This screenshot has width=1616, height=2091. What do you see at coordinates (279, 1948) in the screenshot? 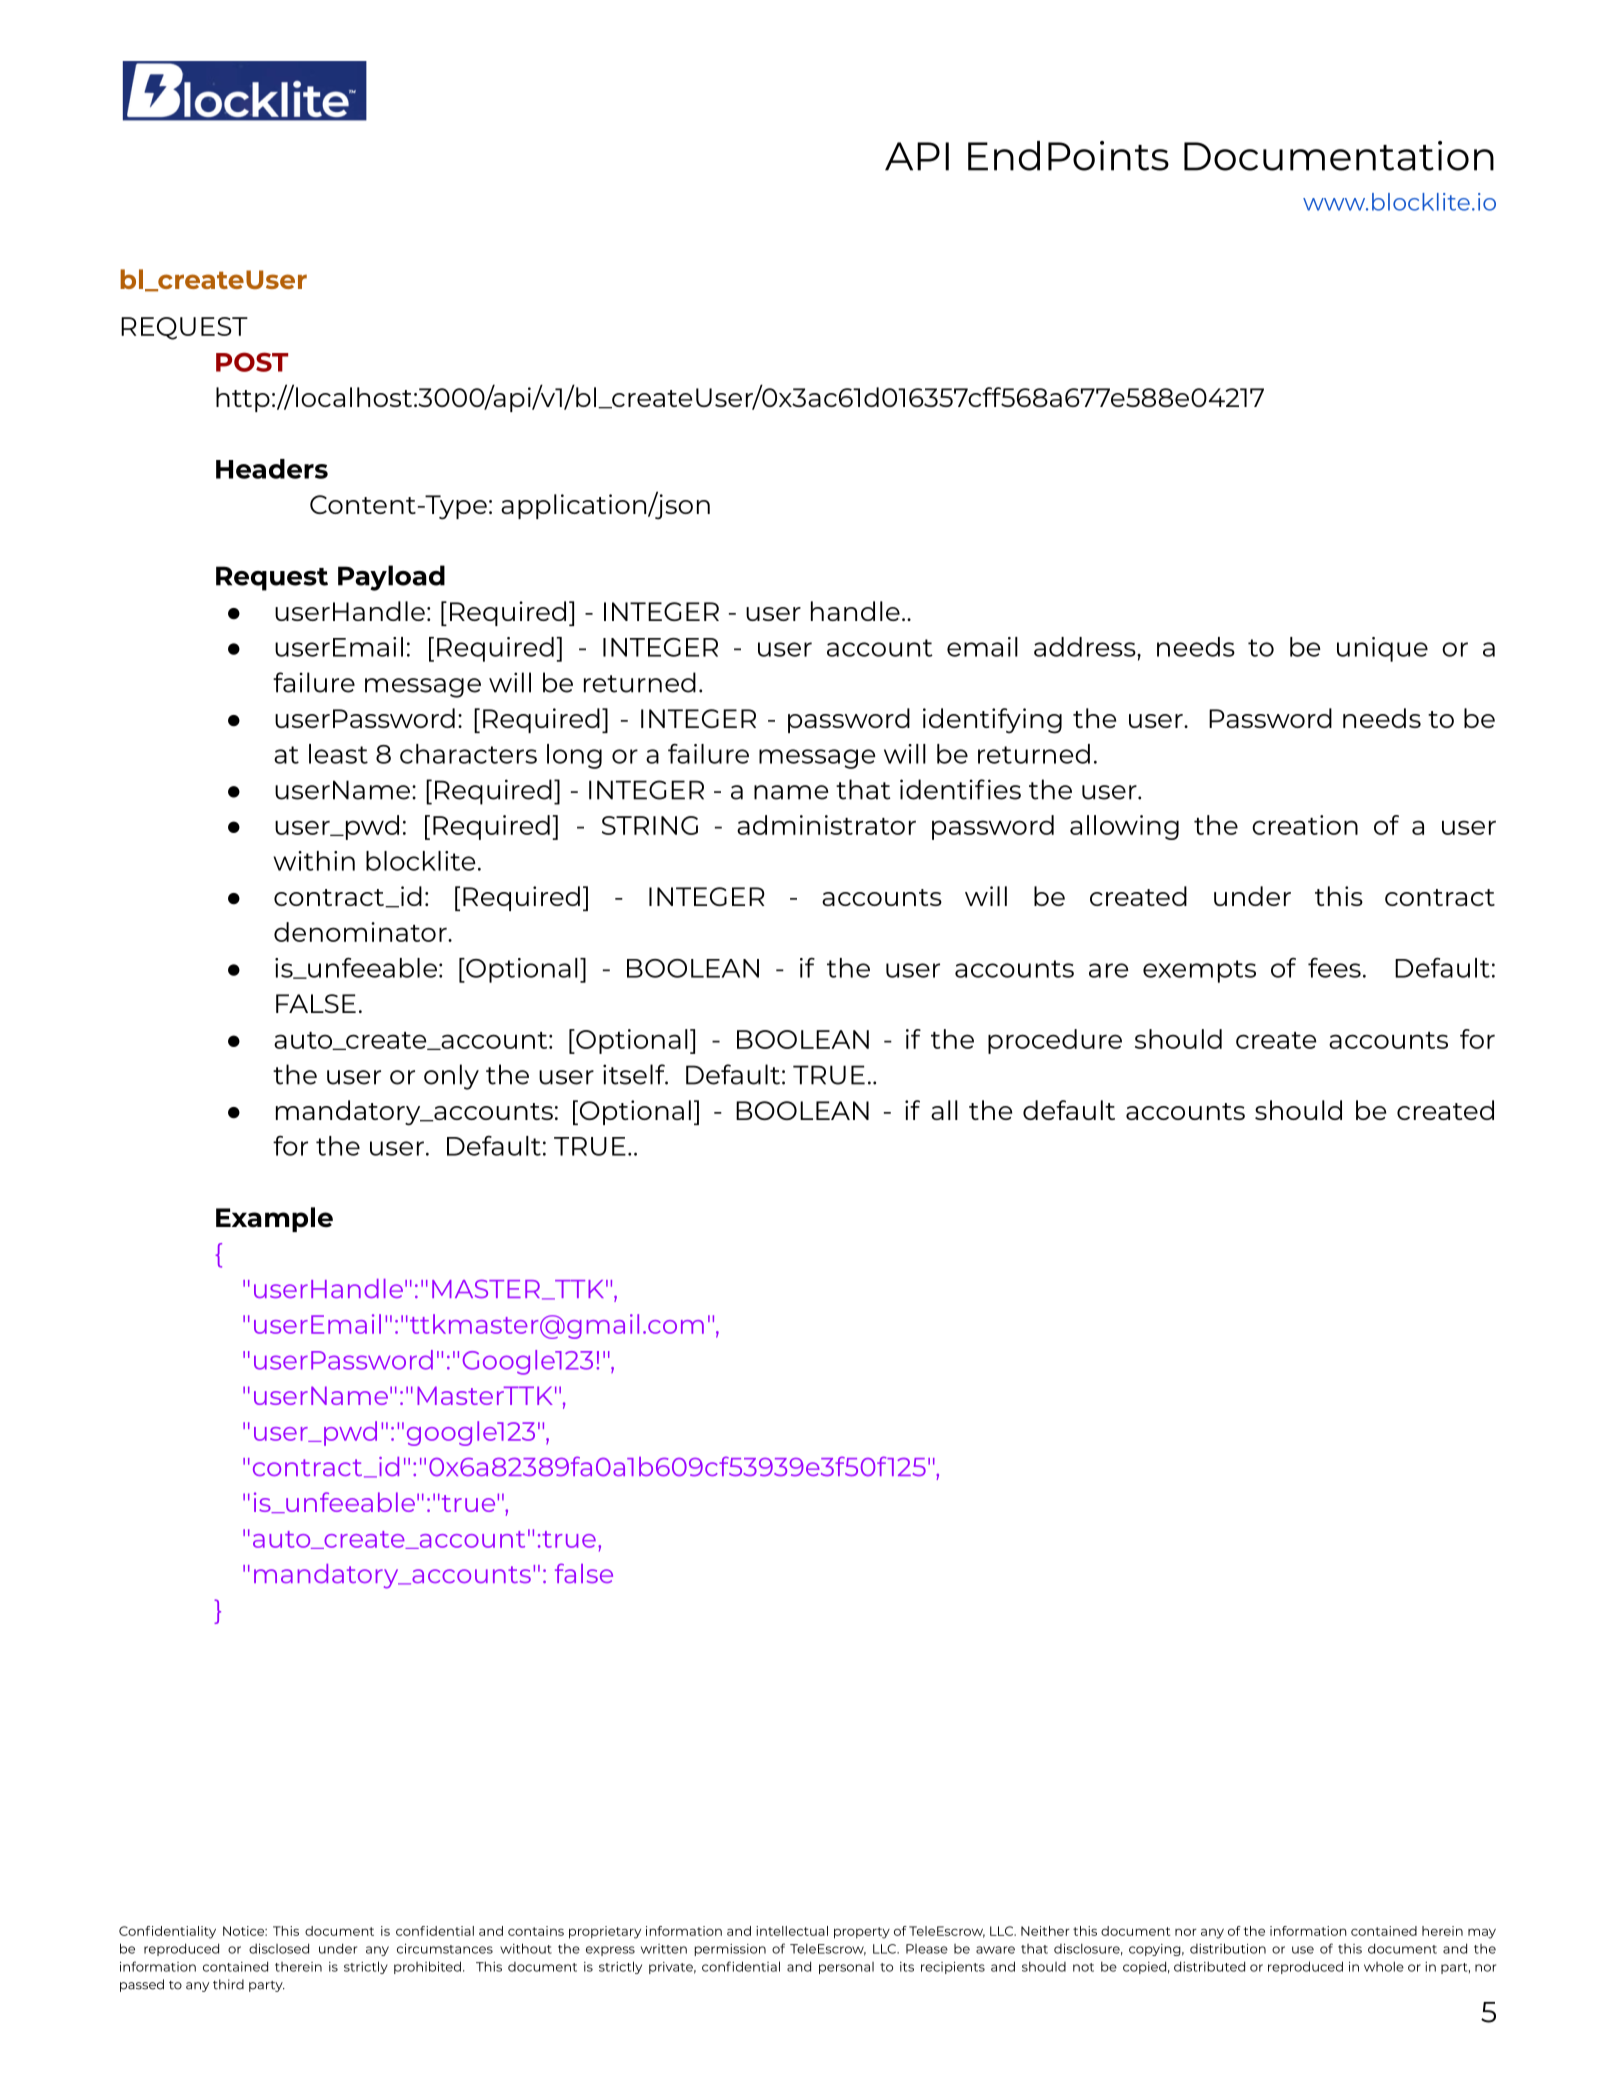
I see `disclosed` at bounding box center [279, 1948].
